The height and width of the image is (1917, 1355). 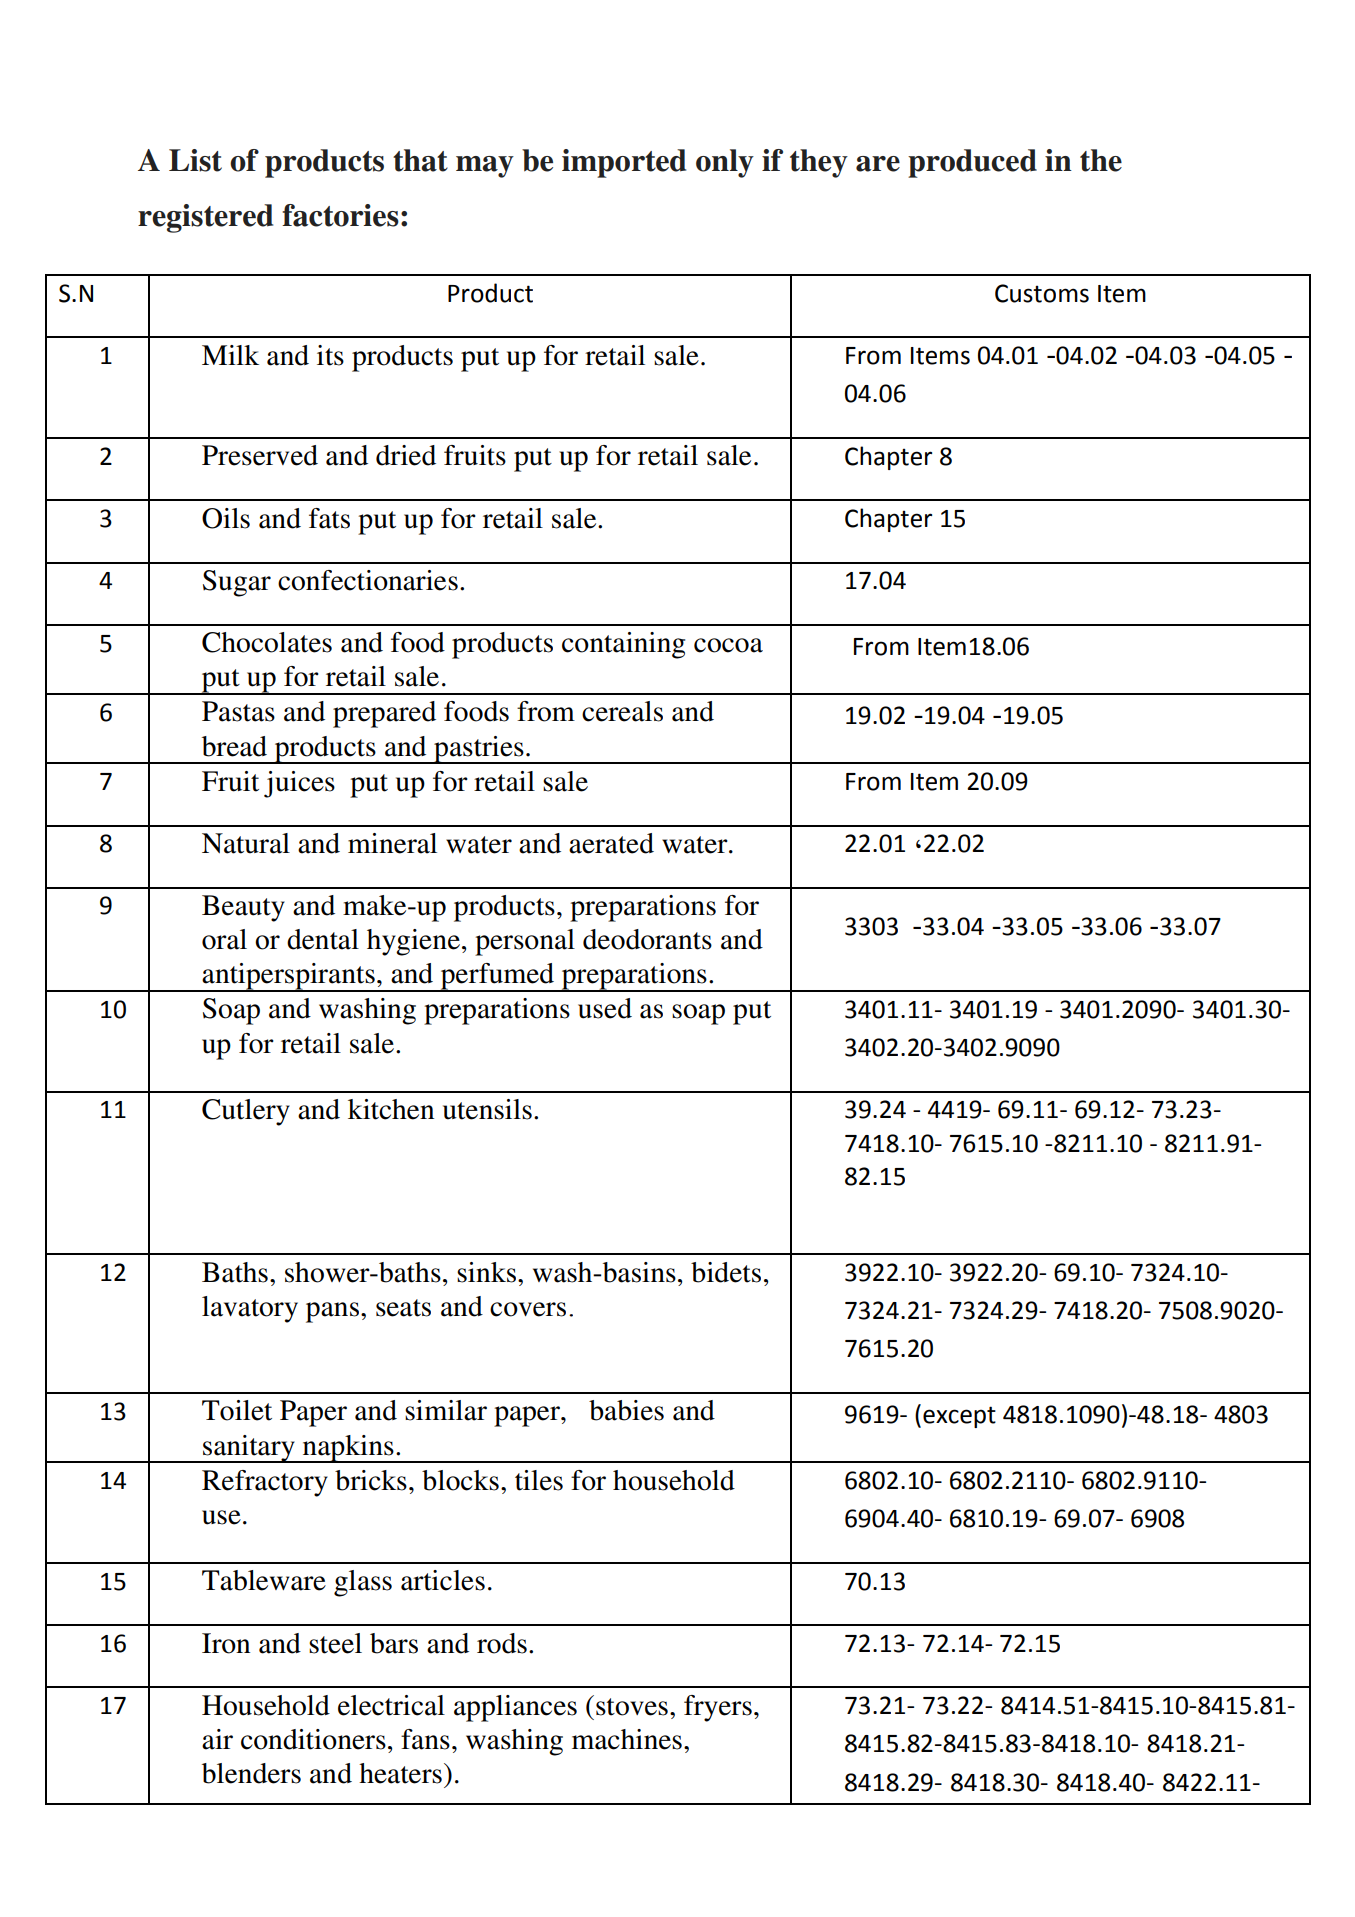 What do you see at coordinates (647, 939) in the image?
I see `deodorants` at bounding box center [647, 939].
